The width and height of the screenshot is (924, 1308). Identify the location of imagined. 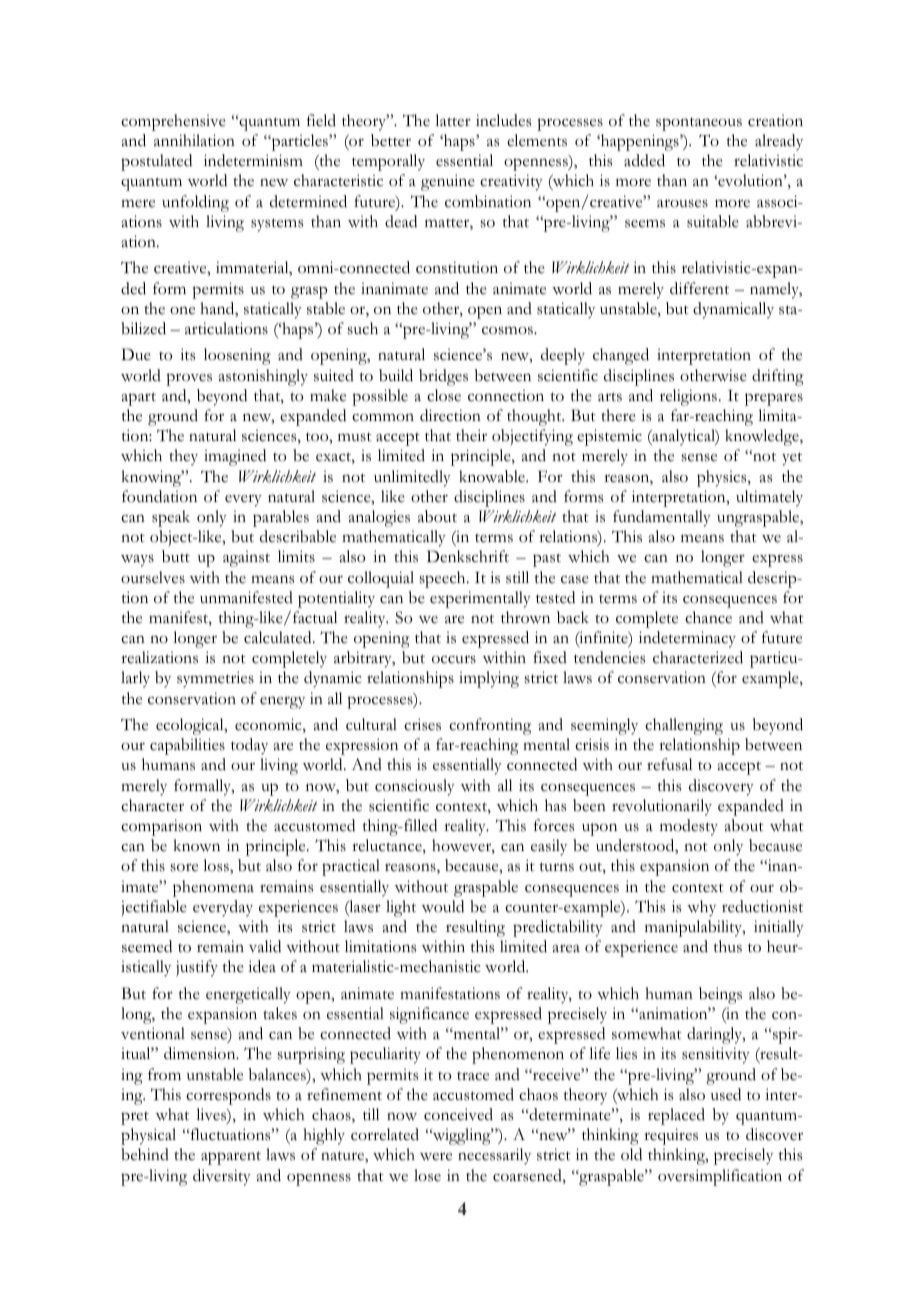
(235, 457).
